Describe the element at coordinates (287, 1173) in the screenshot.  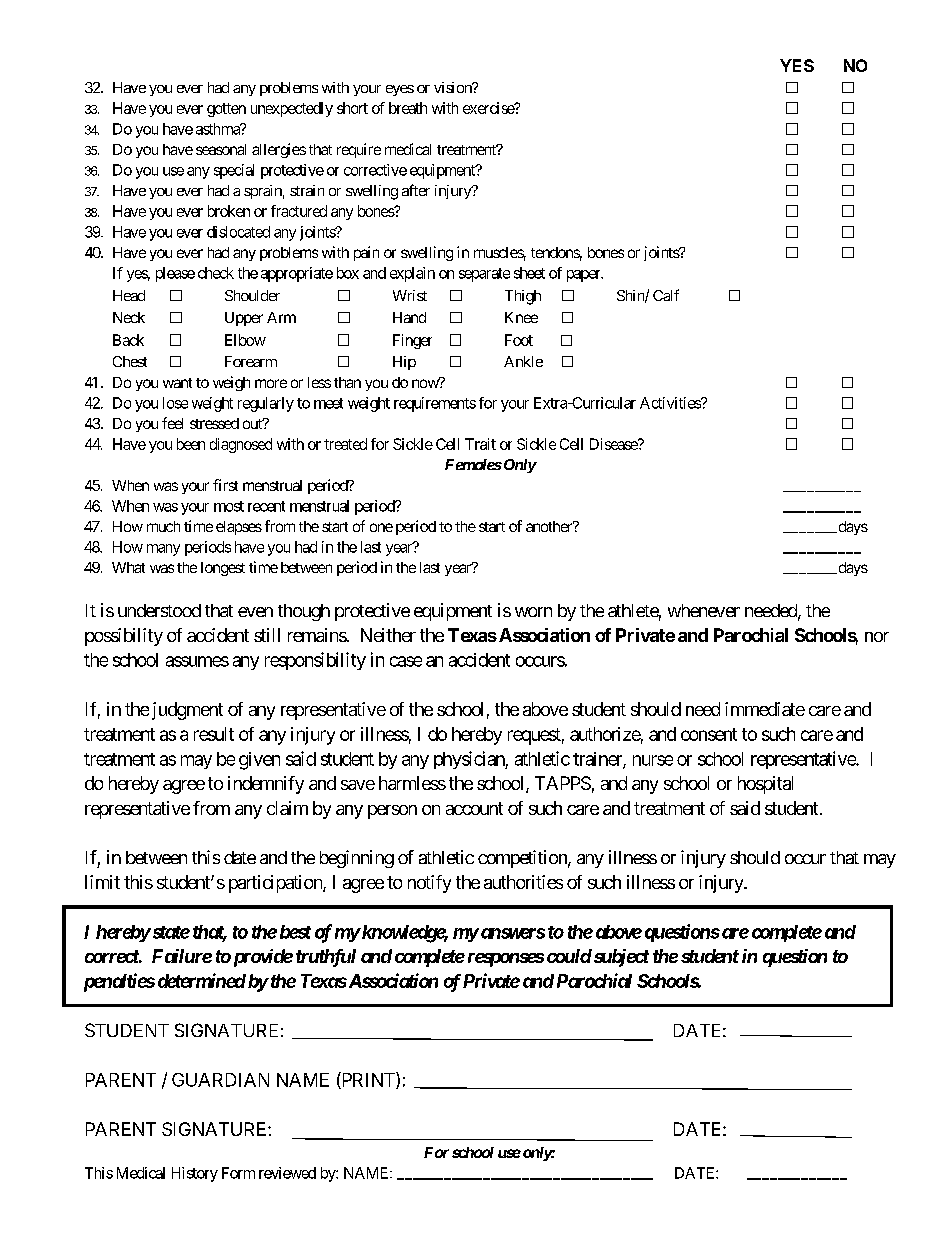
I see `reviewed` at that location.
